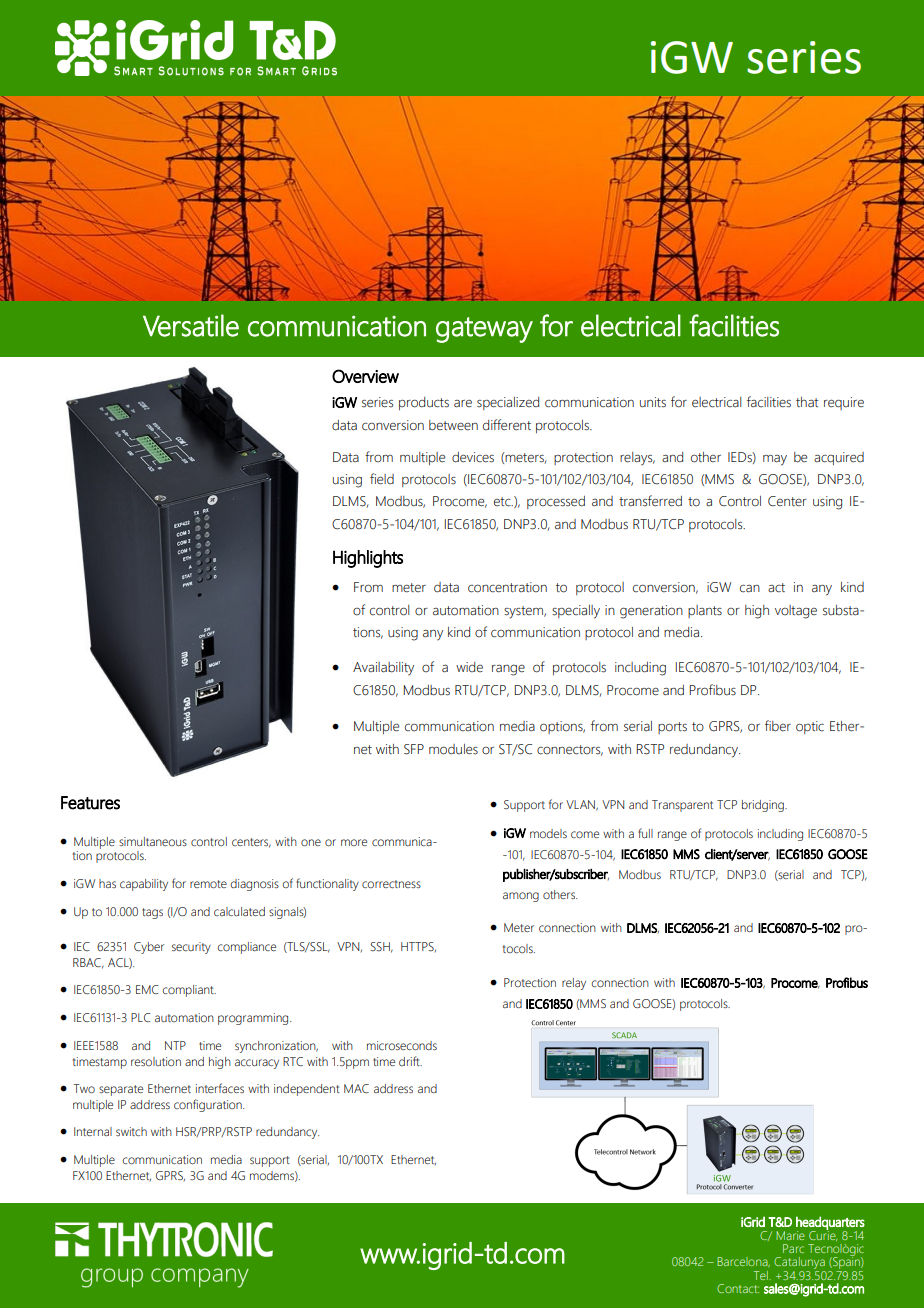  Describe the element at coordinates (484, 330) in the image. I see `gateway` at that location.
